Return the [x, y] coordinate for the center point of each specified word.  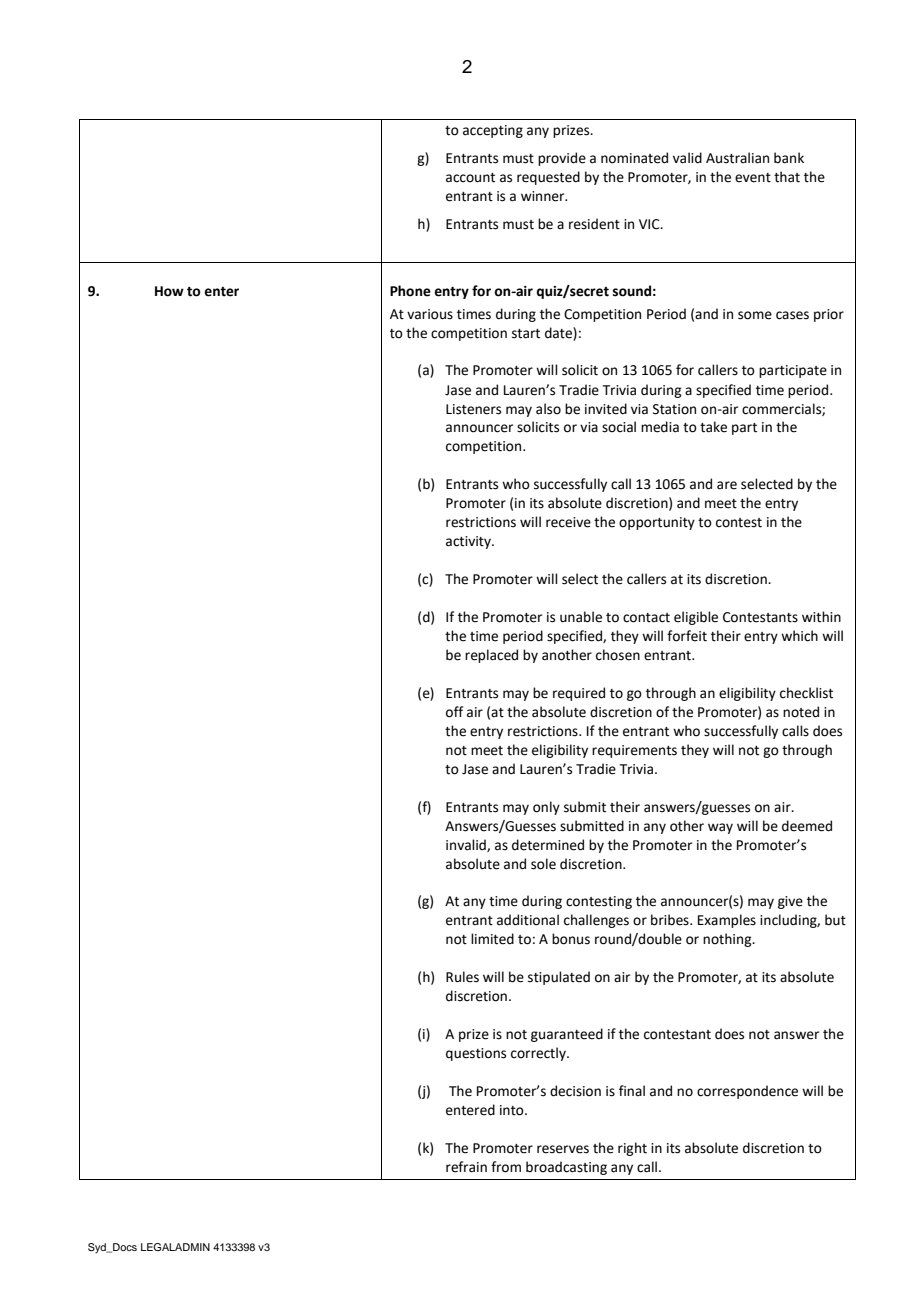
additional [528, 920]
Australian [737, 158]
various [430, 314]
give [790, 902]
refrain [466, 1167]
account [470, 178]
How [169, 291]
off [454, 712]
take [713, 427]
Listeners [473, 409]
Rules [462, 977]
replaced [491, 656]
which [799, 636]
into [513, 1110]
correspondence [747, 1092]
